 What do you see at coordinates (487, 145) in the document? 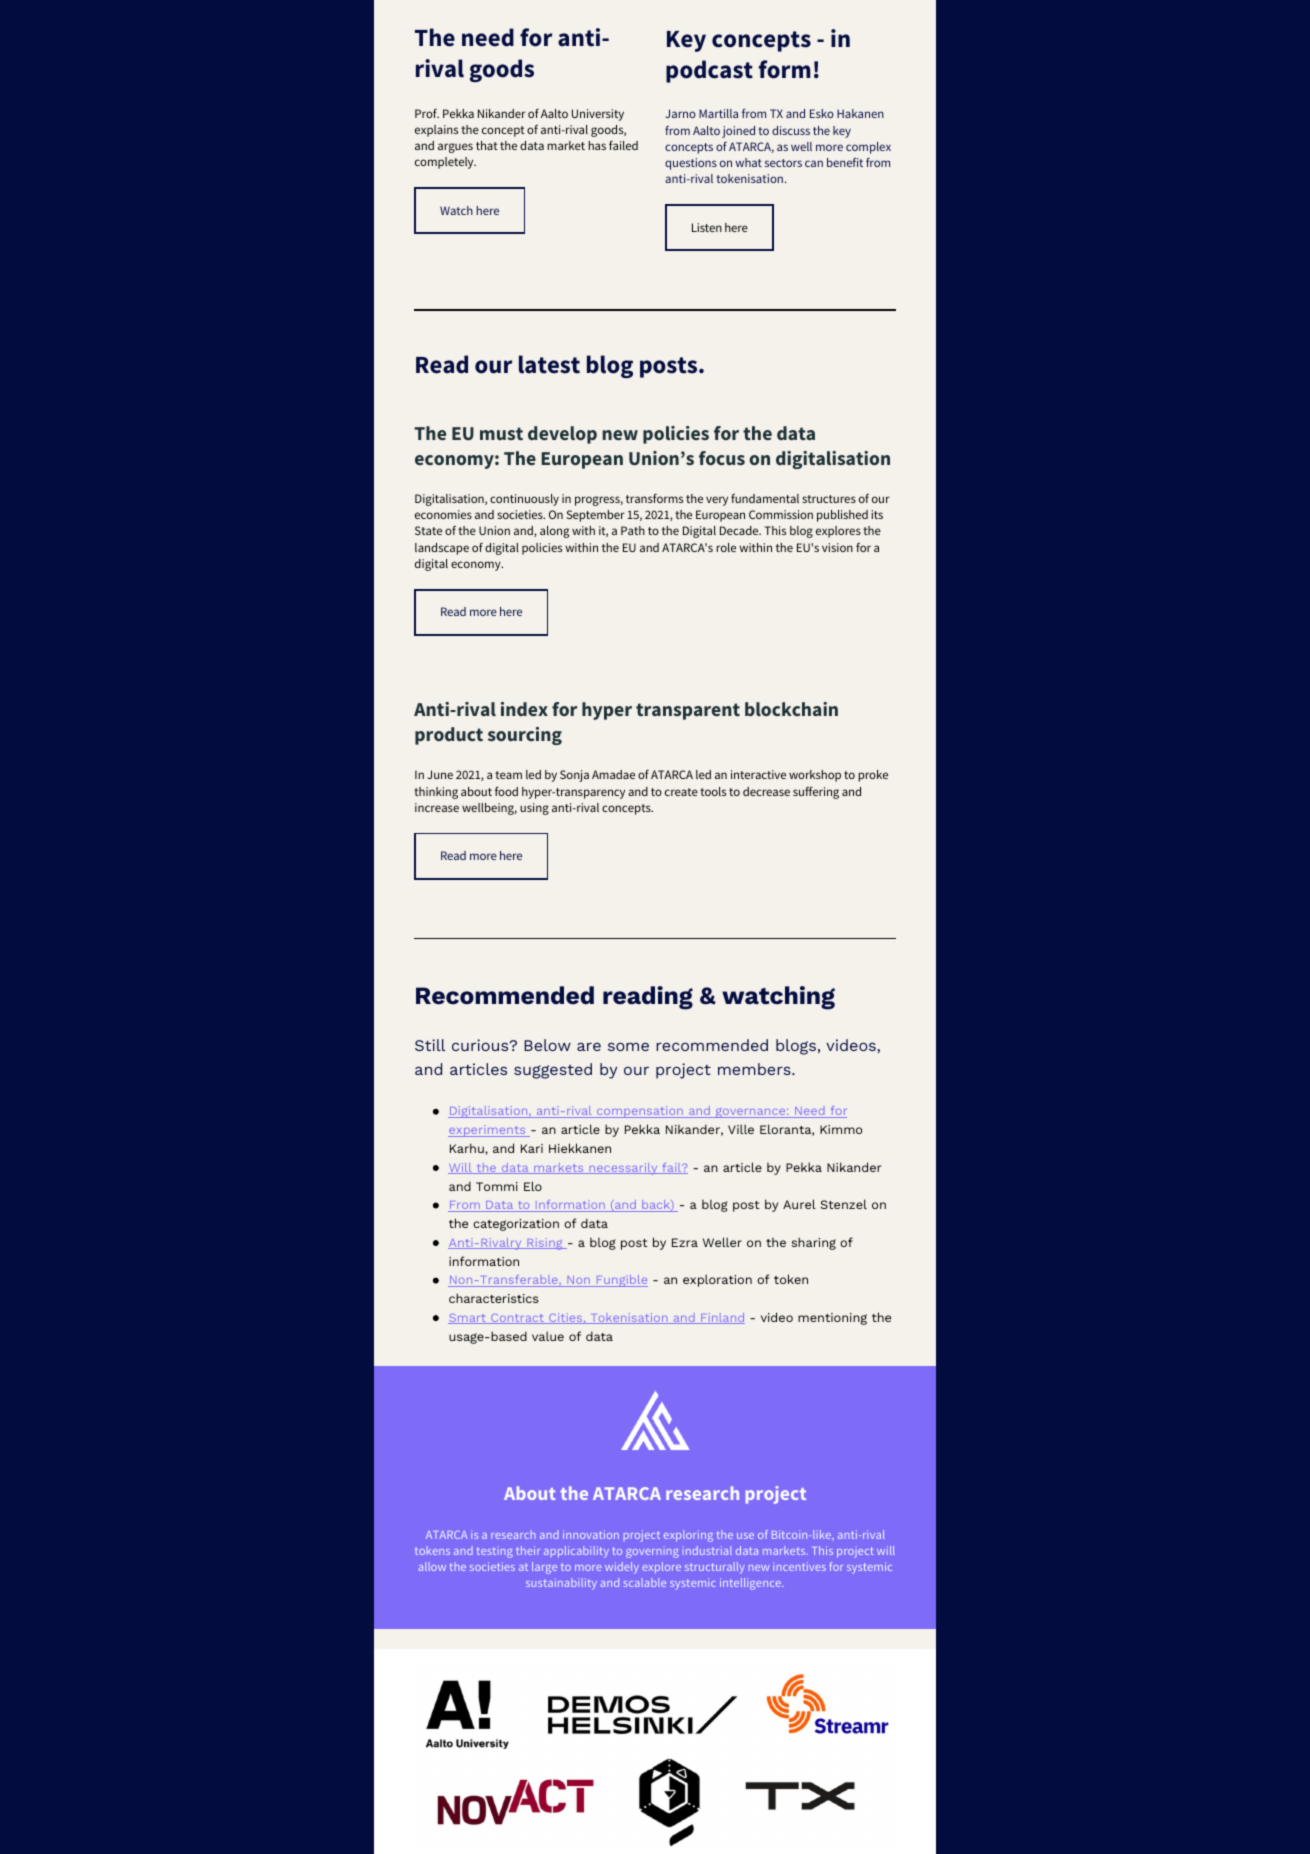
I see `that` at bounding box center [487, 145].
